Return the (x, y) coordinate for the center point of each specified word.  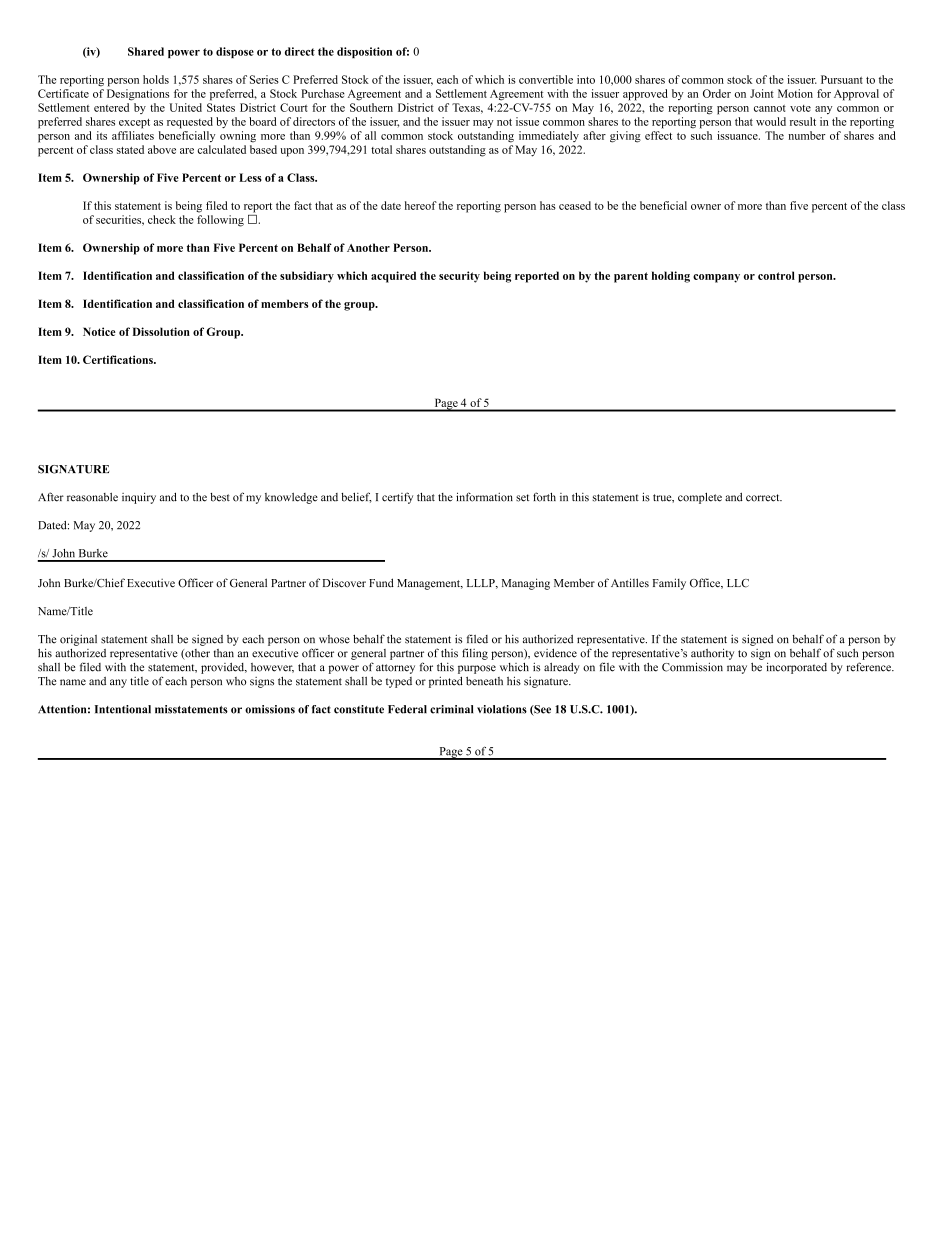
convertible (546, 79)
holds (156, 79)
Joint (762, 93)
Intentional (123, 709)
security (459, 277)
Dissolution (161, 331)
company (716, 278)
